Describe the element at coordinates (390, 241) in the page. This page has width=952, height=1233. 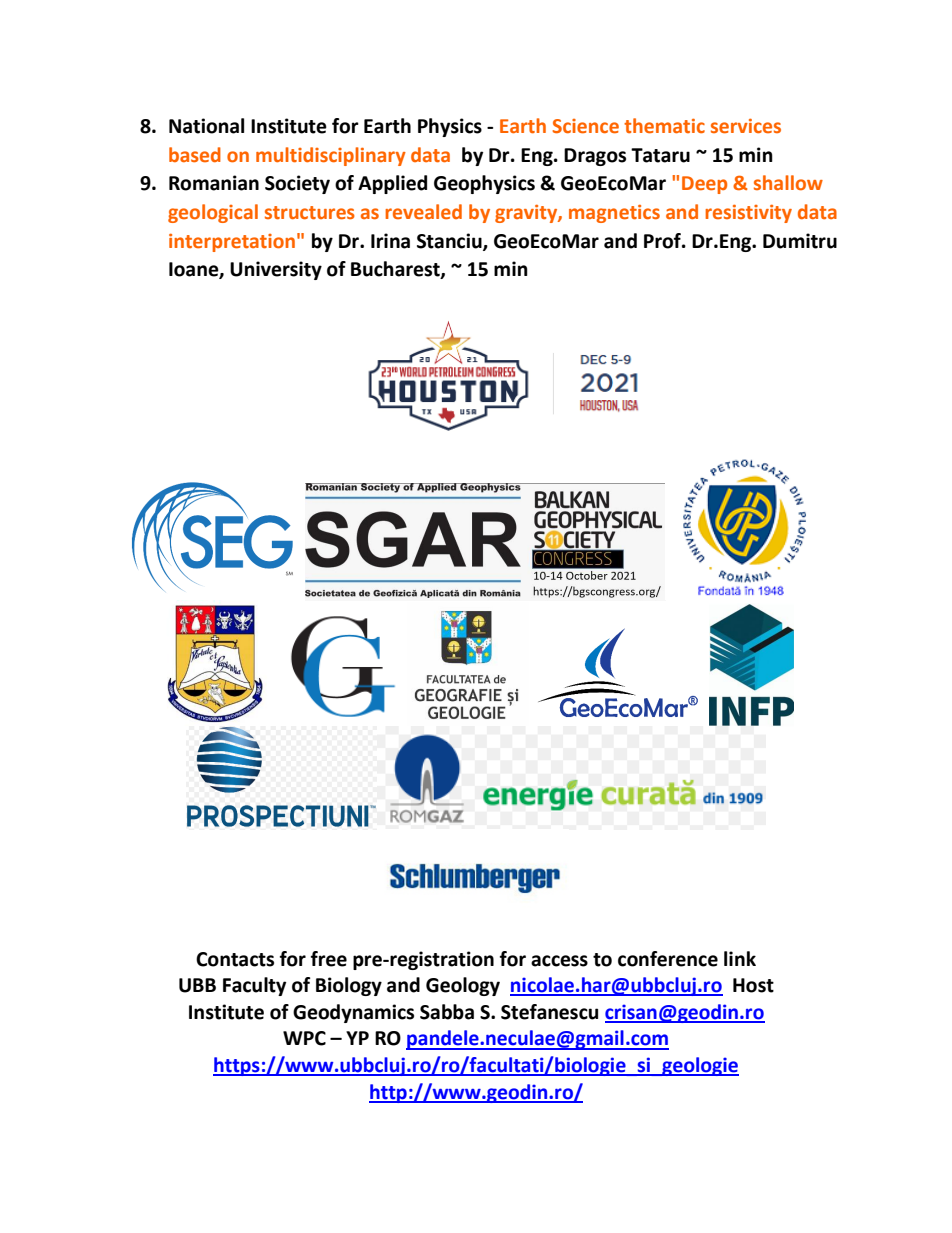
I see `Irina` at that location.
